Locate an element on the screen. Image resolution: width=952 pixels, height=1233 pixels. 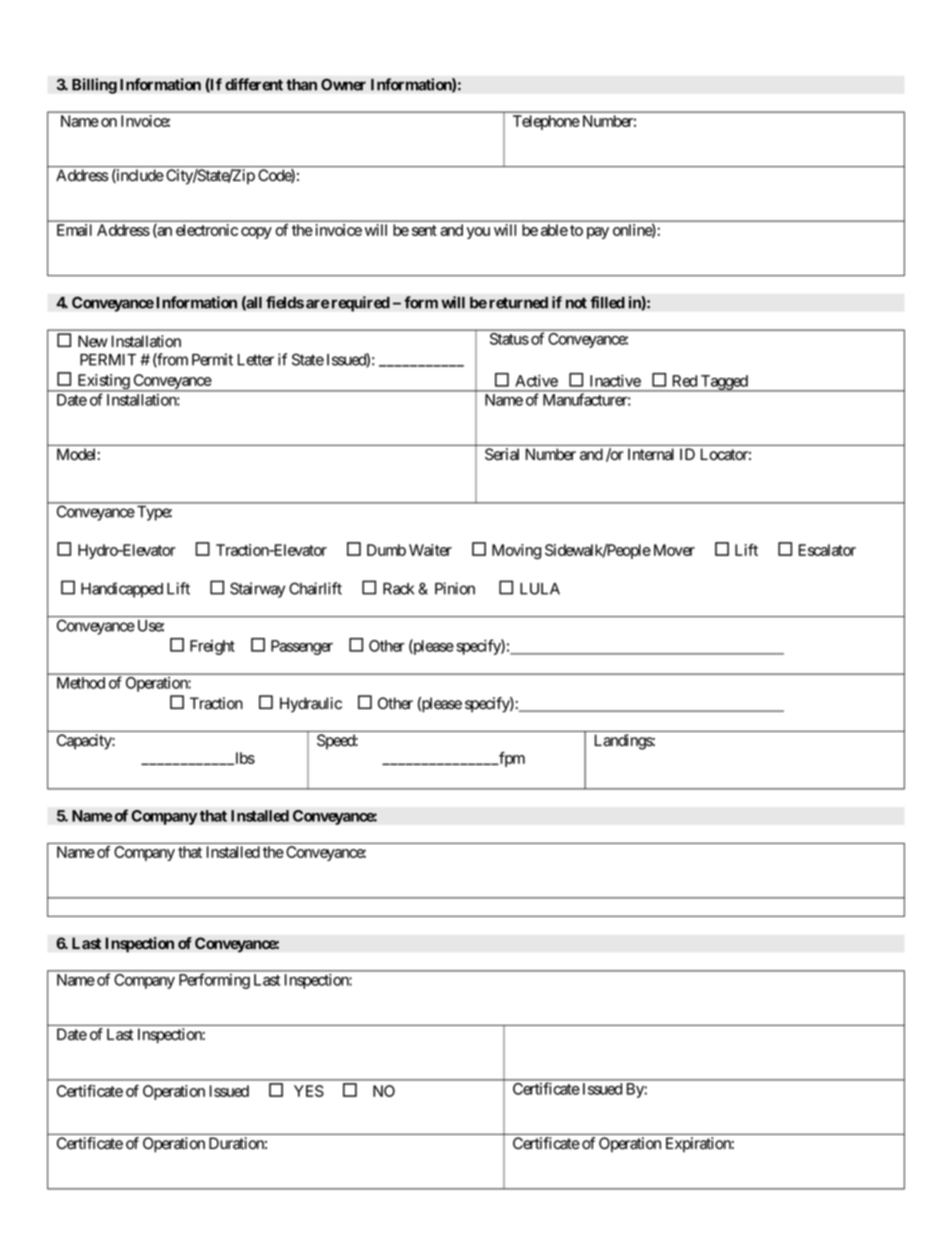
Mover is located at coordinates (674, 550).
